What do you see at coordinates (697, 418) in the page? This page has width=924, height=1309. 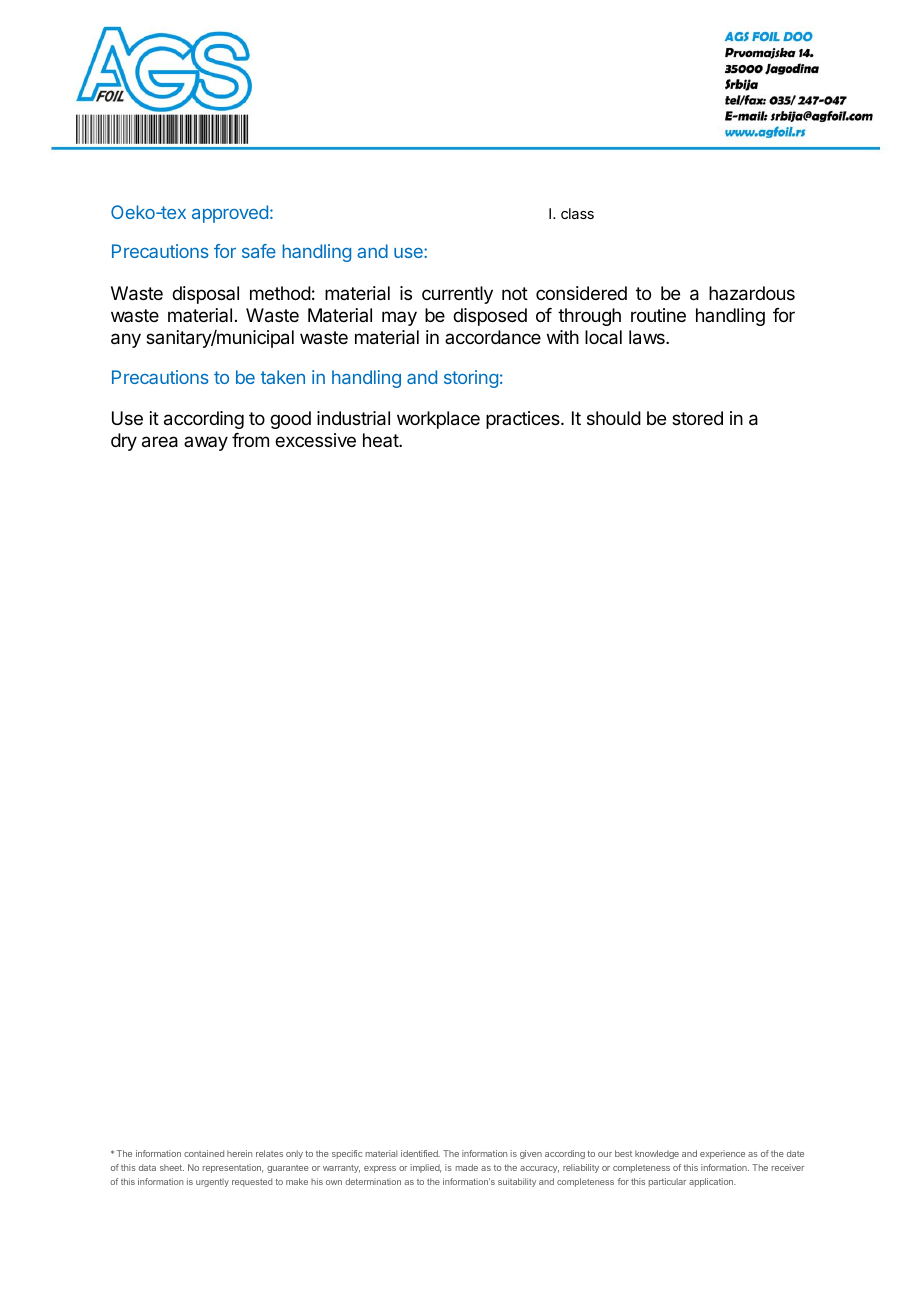 I see `stored` at bounding box center [697, 418].
